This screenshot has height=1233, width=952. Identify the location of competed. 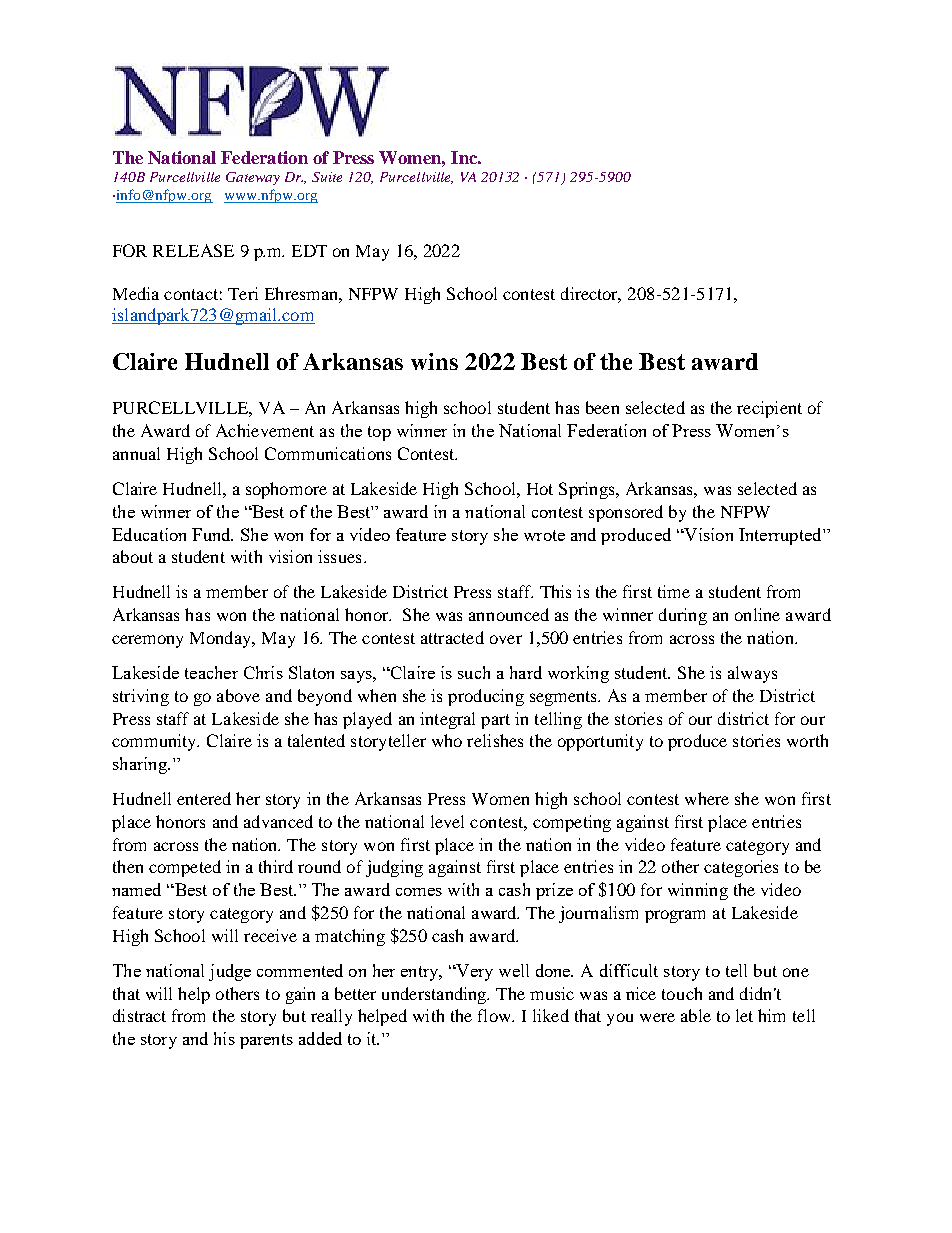
(185, 868).
